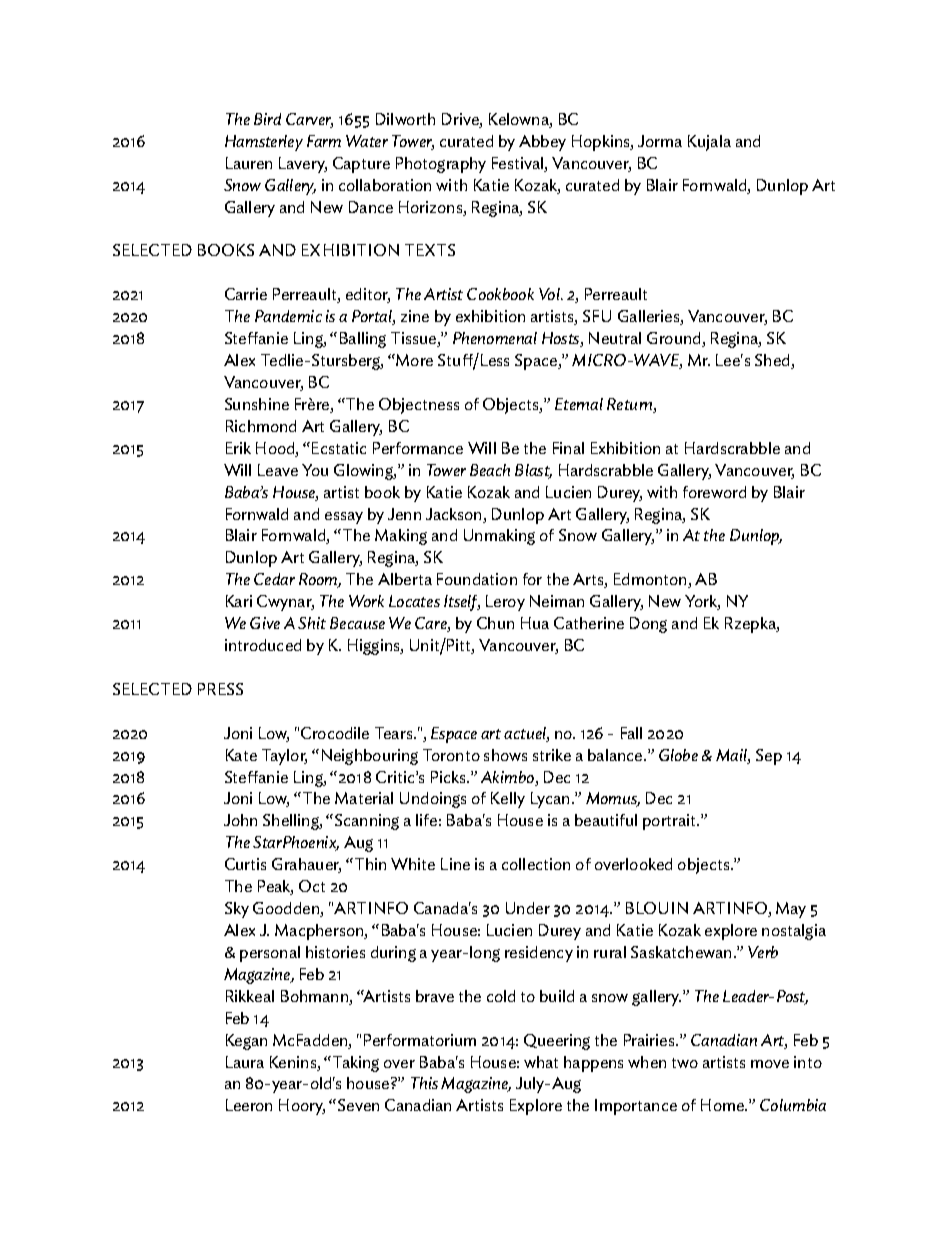 The height and width of the document is (1233, 952). What do you see at coordinates (542, 143) in the document?
I see `Abbey` at bounding box center [542, 143].
